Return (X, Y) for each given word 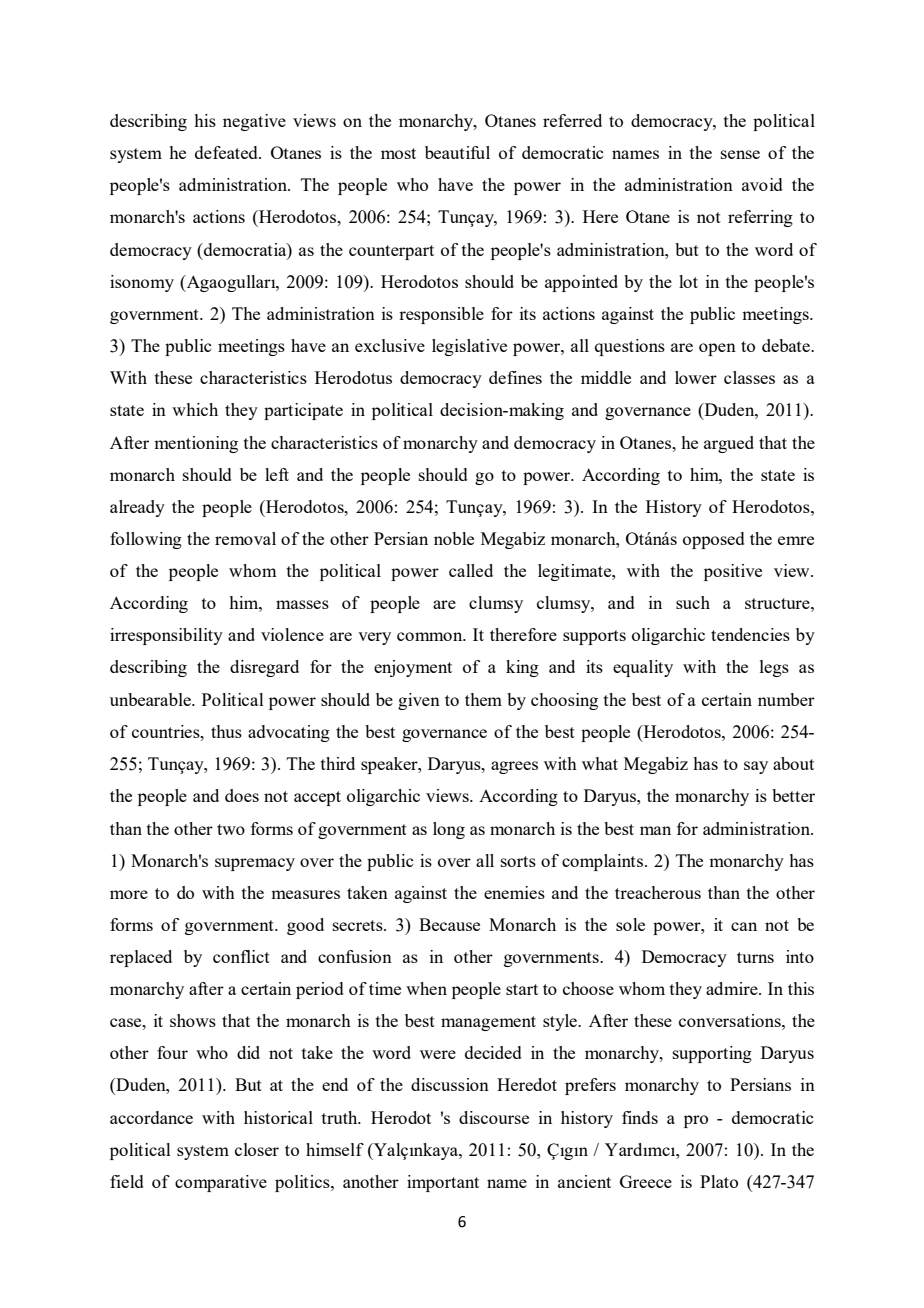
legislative (469, 347)
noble (454, 538)
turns (755, 957)
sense (740, 154)
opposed (714, 540)
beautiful (457, 152)
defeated (227, 152)
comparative (221, 1183)
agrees (514, 767)
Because (449, 924)
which (195, 409)
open (717, 349)
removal (245, 538)
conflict (241, 956)
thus (226, 731)
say (756, 767)
